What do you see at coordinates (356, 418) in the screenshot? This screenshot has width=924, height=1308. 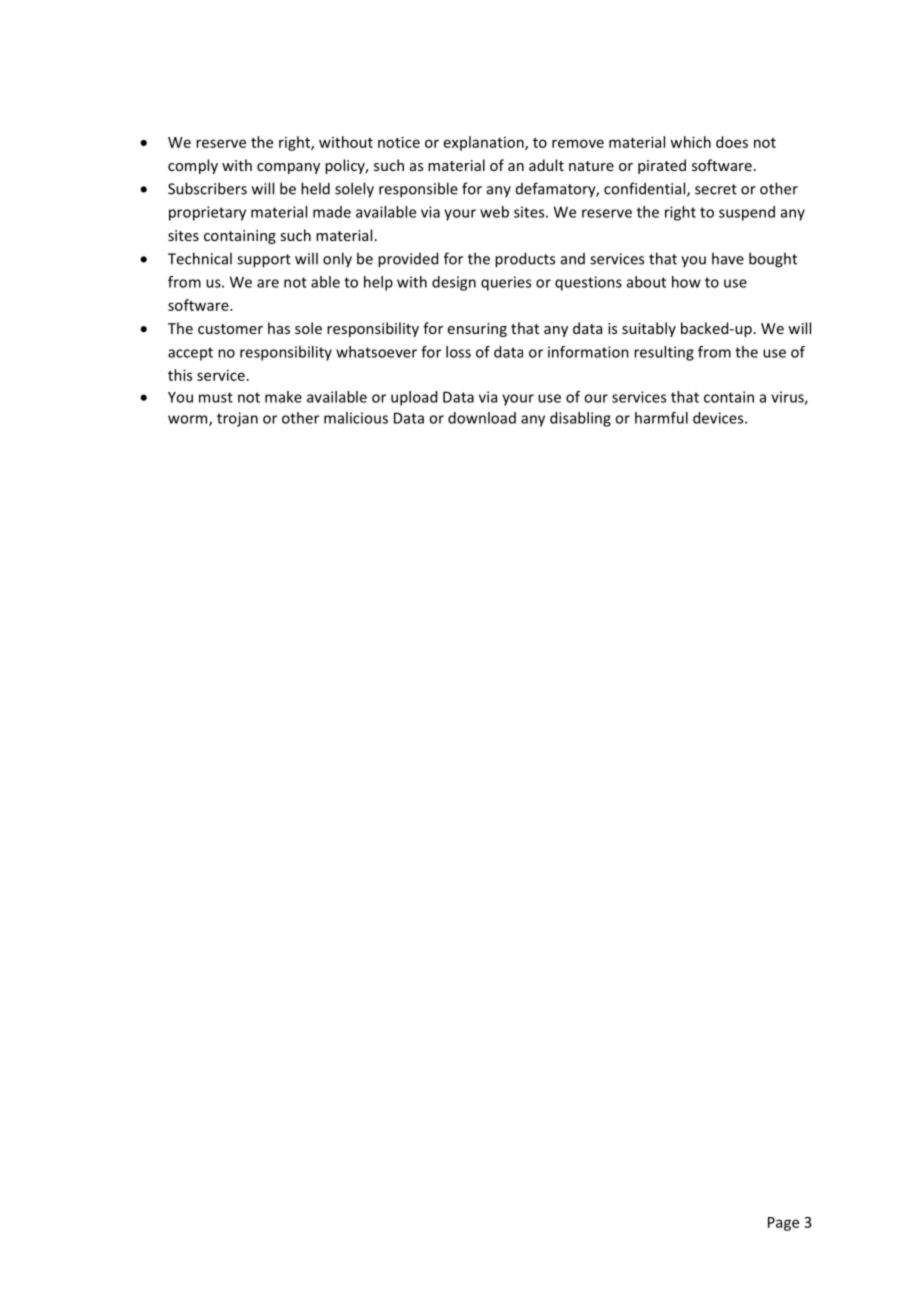 I see `malicious` at bounding box center [356, 418].
